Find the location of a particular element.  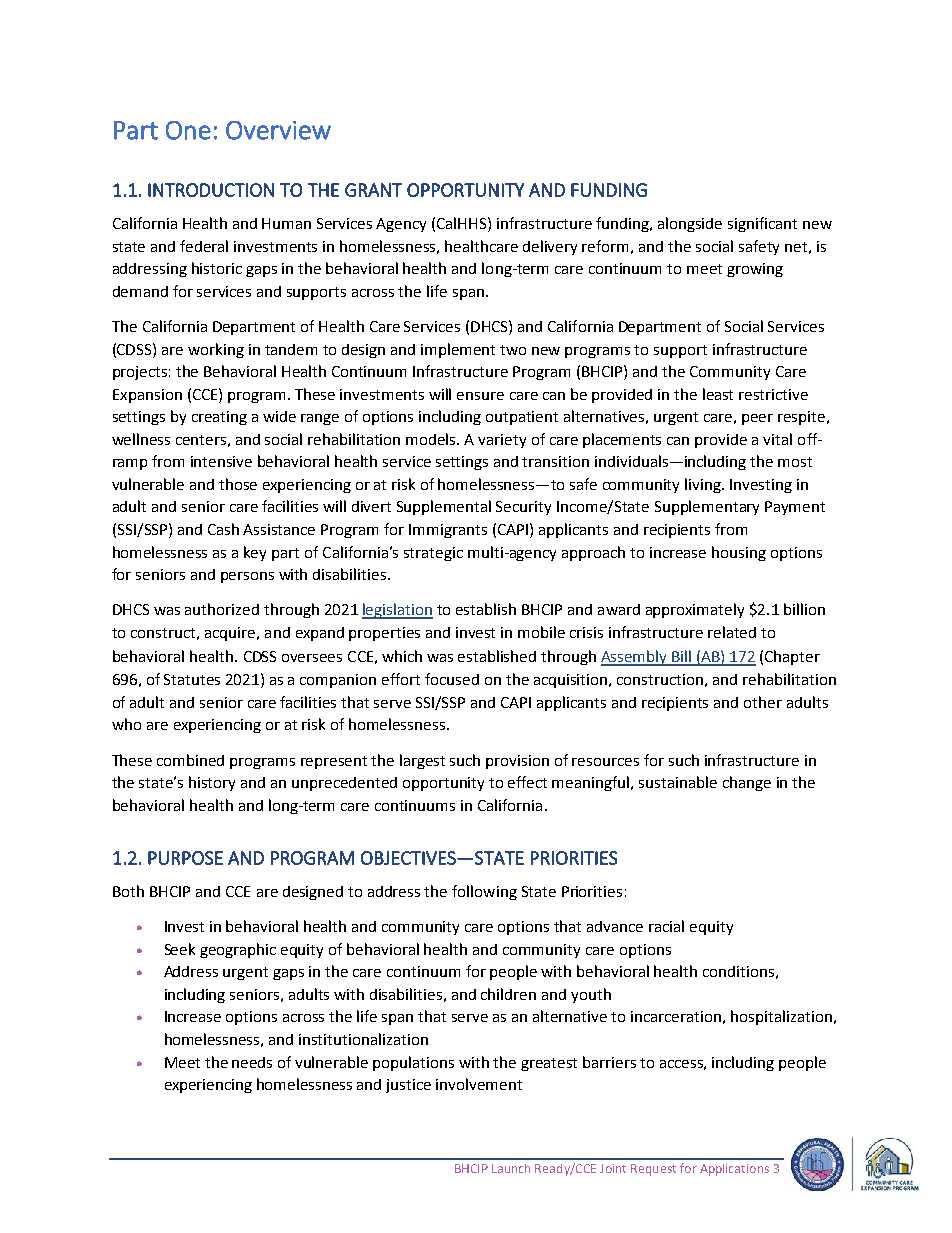

related is located at coordinates (732, 632).
